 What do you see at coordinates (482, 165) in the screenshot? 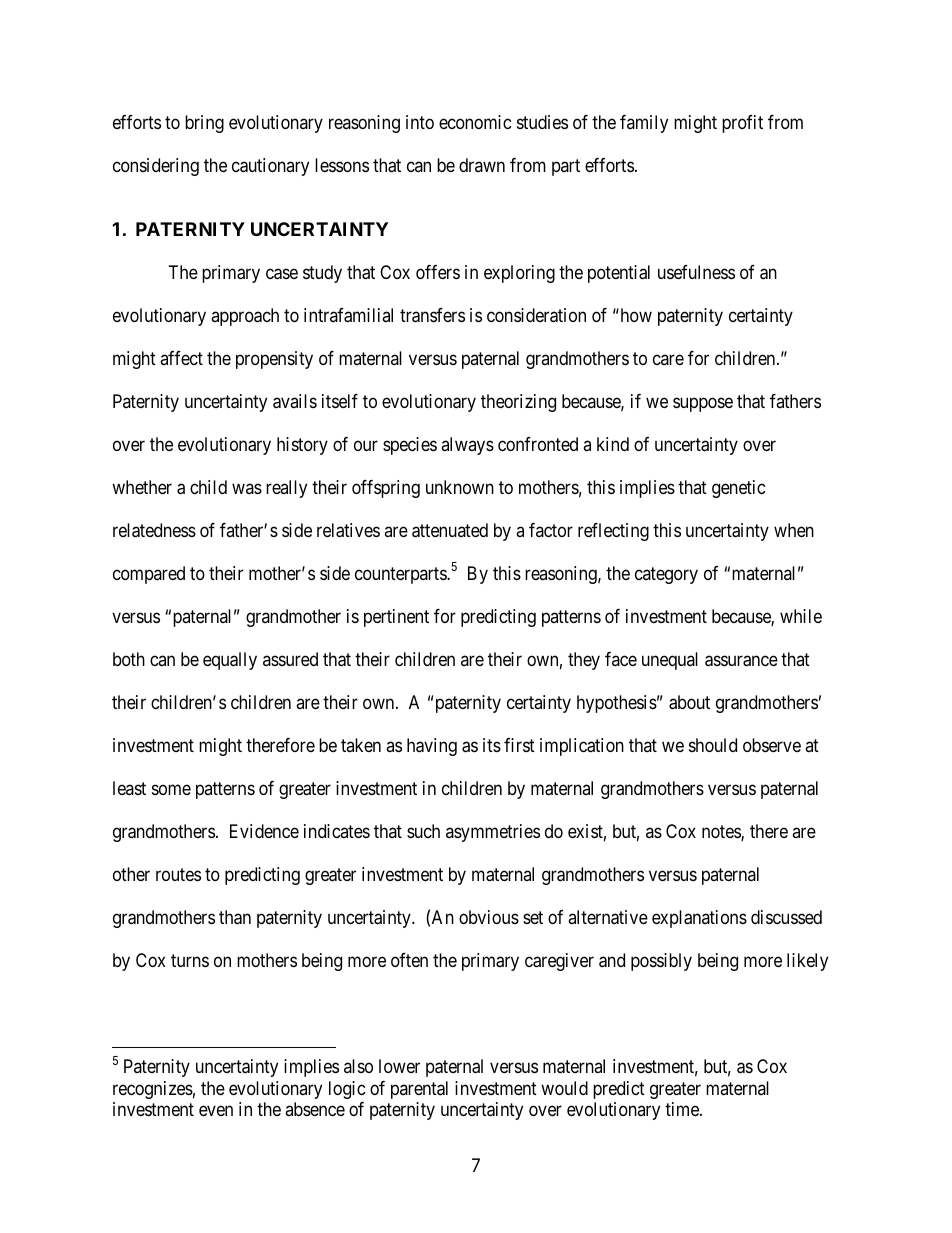
I see `drawn` at bounding box center [482, 165].
